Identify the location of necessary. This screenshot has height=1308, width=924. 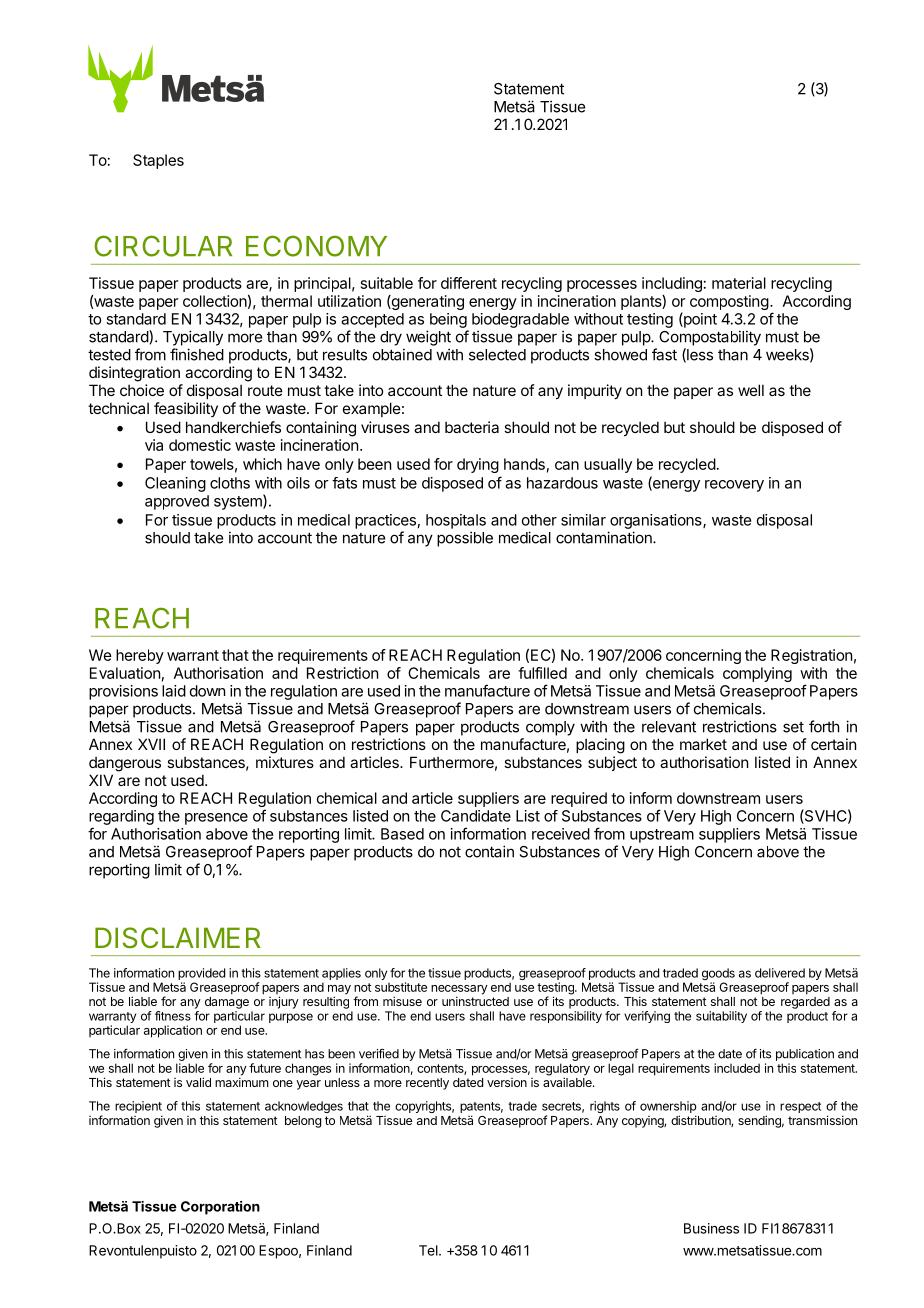
(459, 991).
